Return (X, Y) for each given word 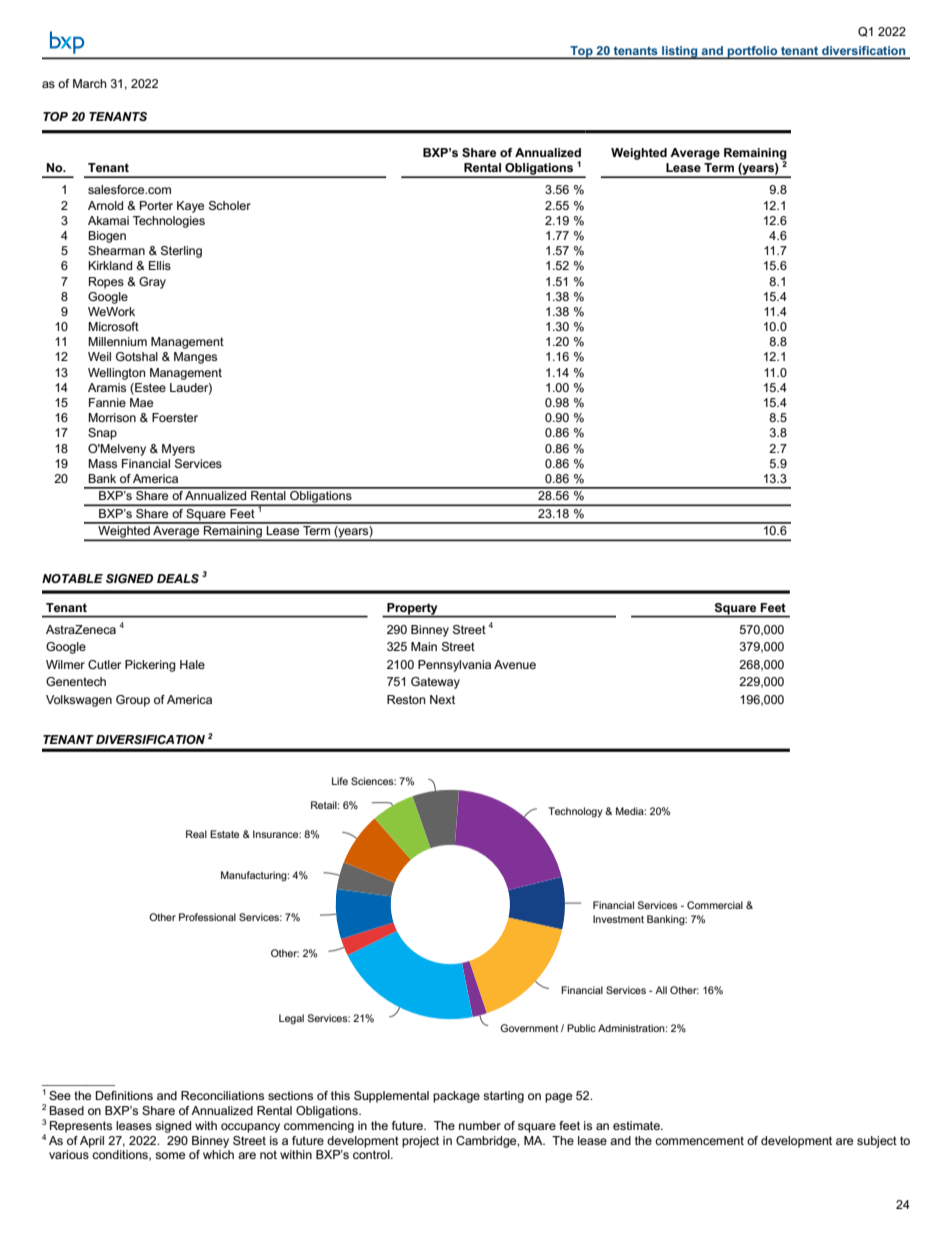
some (170, 1155)
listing (680, 52)
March (90, 83)
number (480, 1125)
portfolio (753, 52)
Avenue (515, 664)
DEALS (178, 578)
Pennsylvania (454, 666)
